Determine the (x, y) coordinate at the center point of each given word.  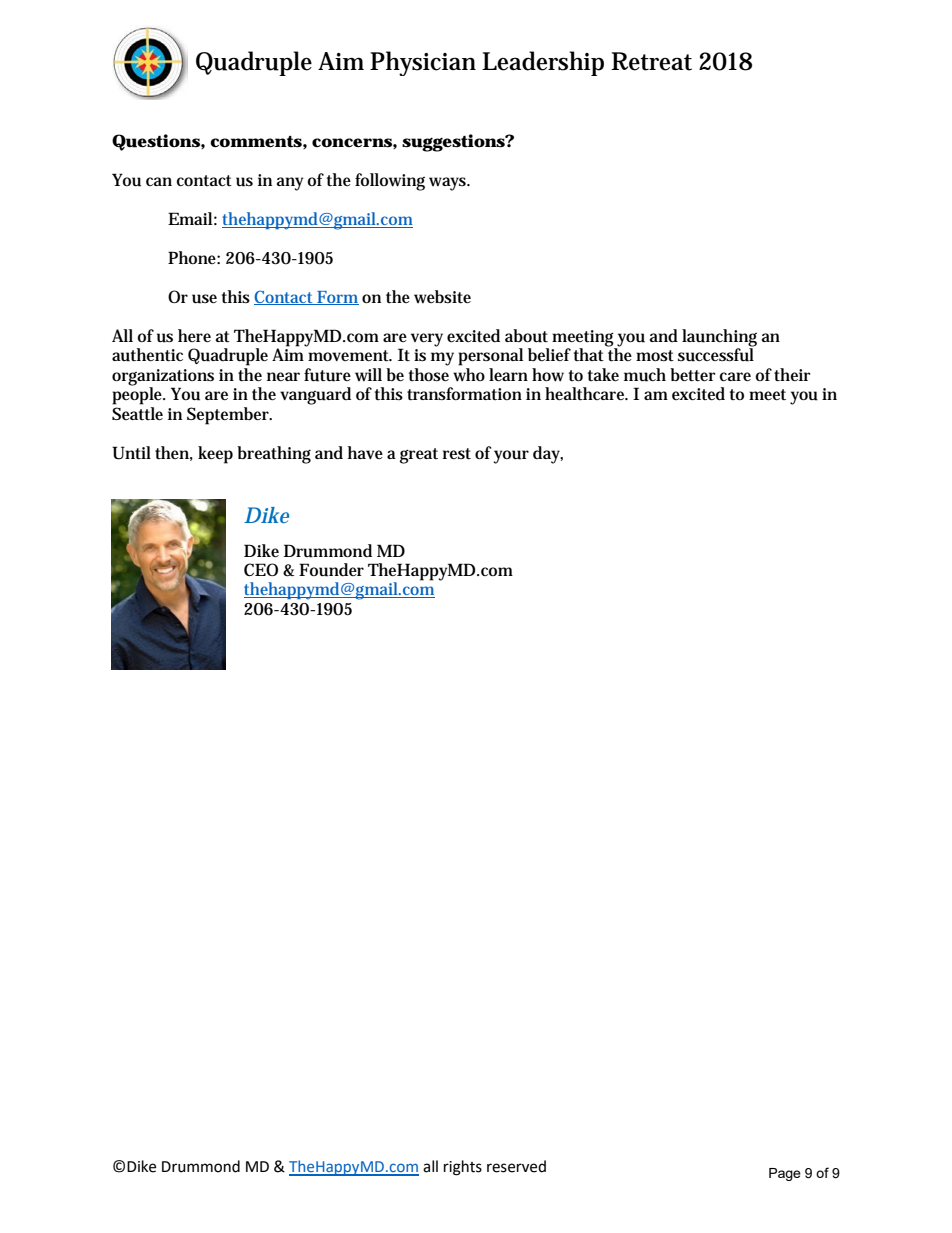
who (469, 375)
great (419, 456)
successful (716, 354)
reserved (516, 1166)
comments (256, 142)
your (511, 457)
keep (215, 455)
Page (785, 1174)
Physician (423, 63)
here (194, 335)
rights (463, 1168)
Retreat (651, 61)
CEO (261, 569)
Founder (331, 570)
